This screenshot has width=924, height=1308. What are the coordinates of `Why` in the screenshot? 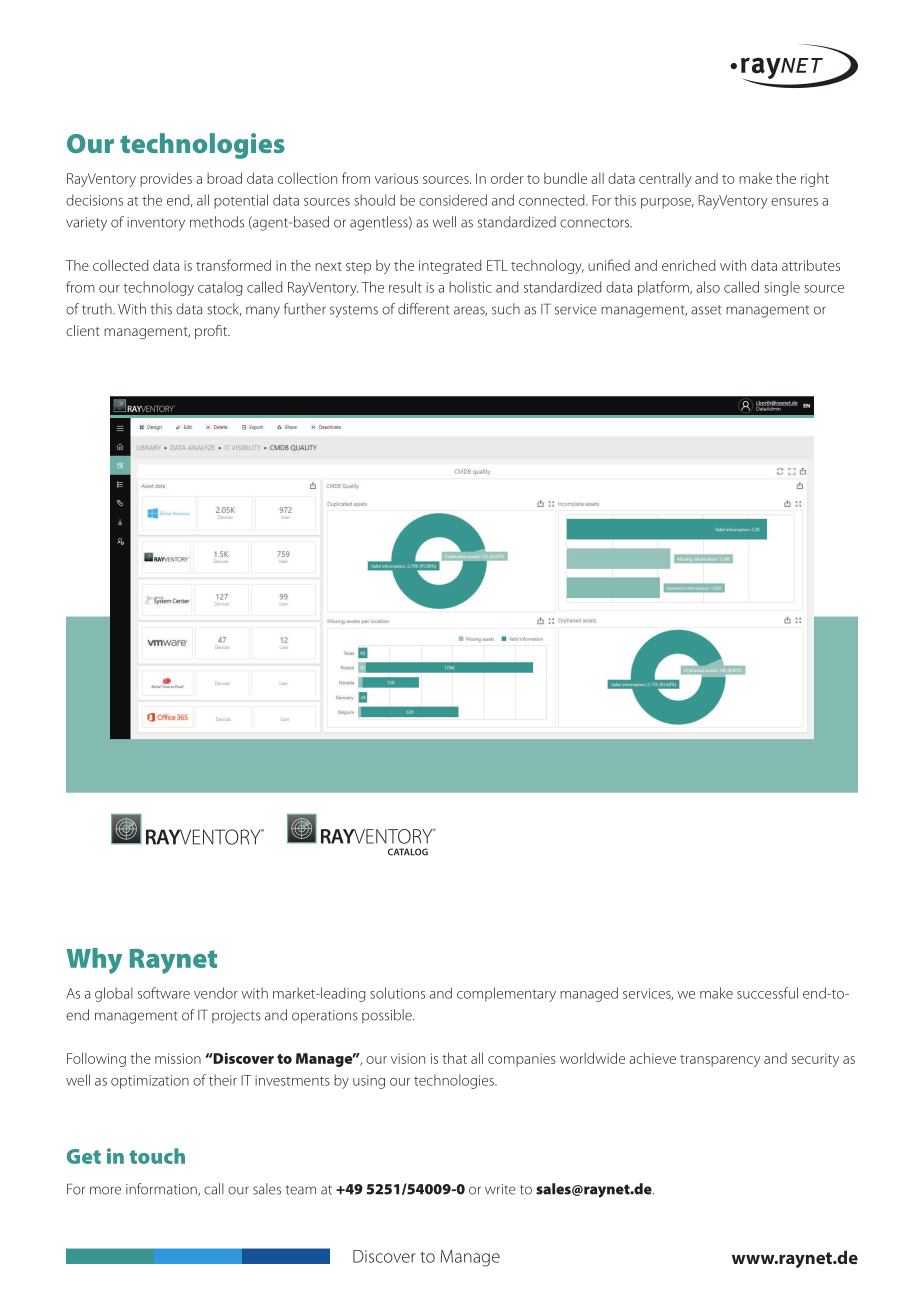 It's located at (94, 961).
